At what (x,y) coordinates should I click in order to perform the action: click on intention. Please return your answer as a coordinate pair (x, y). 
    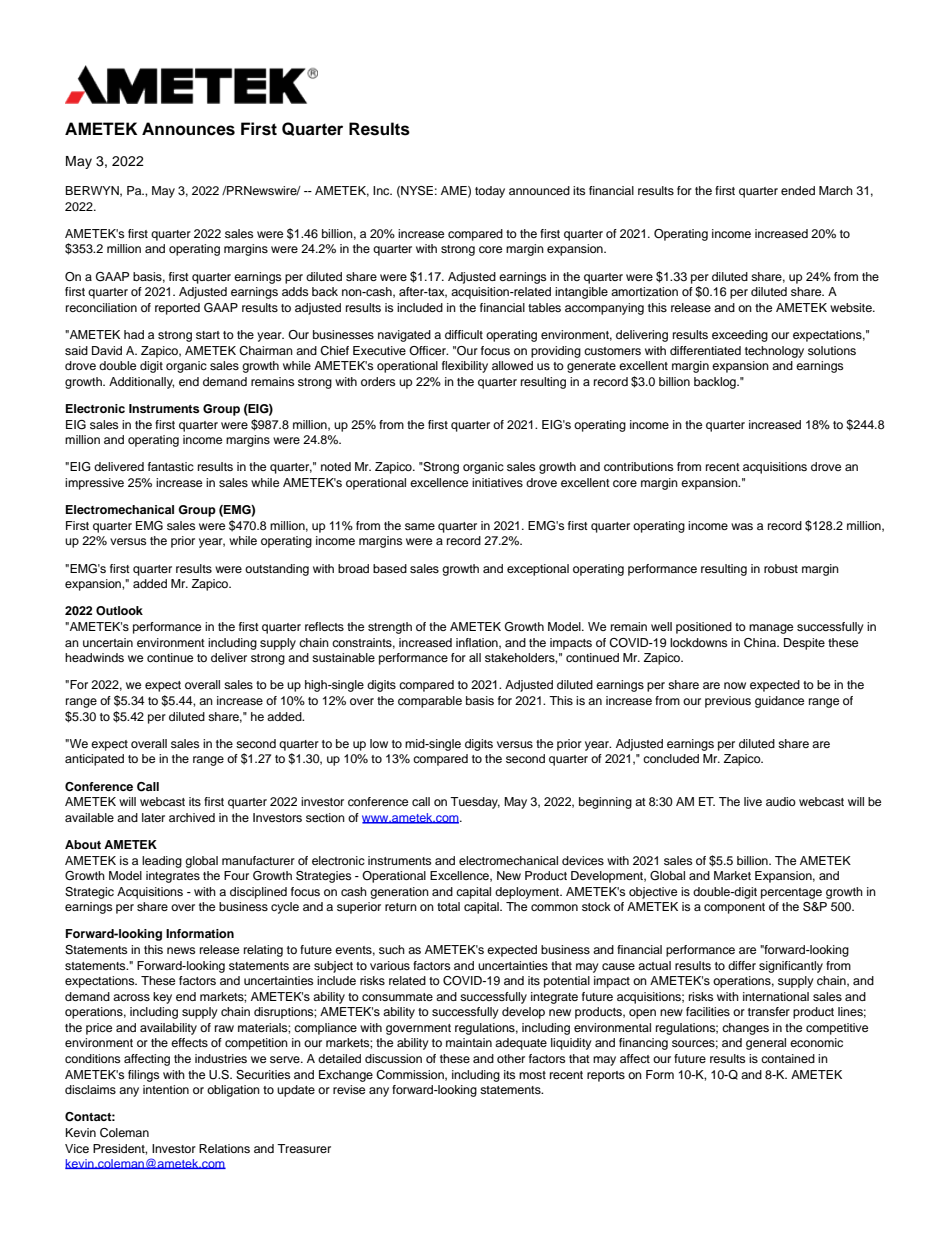
    Looking at the image, I should click on (166, 1089).
